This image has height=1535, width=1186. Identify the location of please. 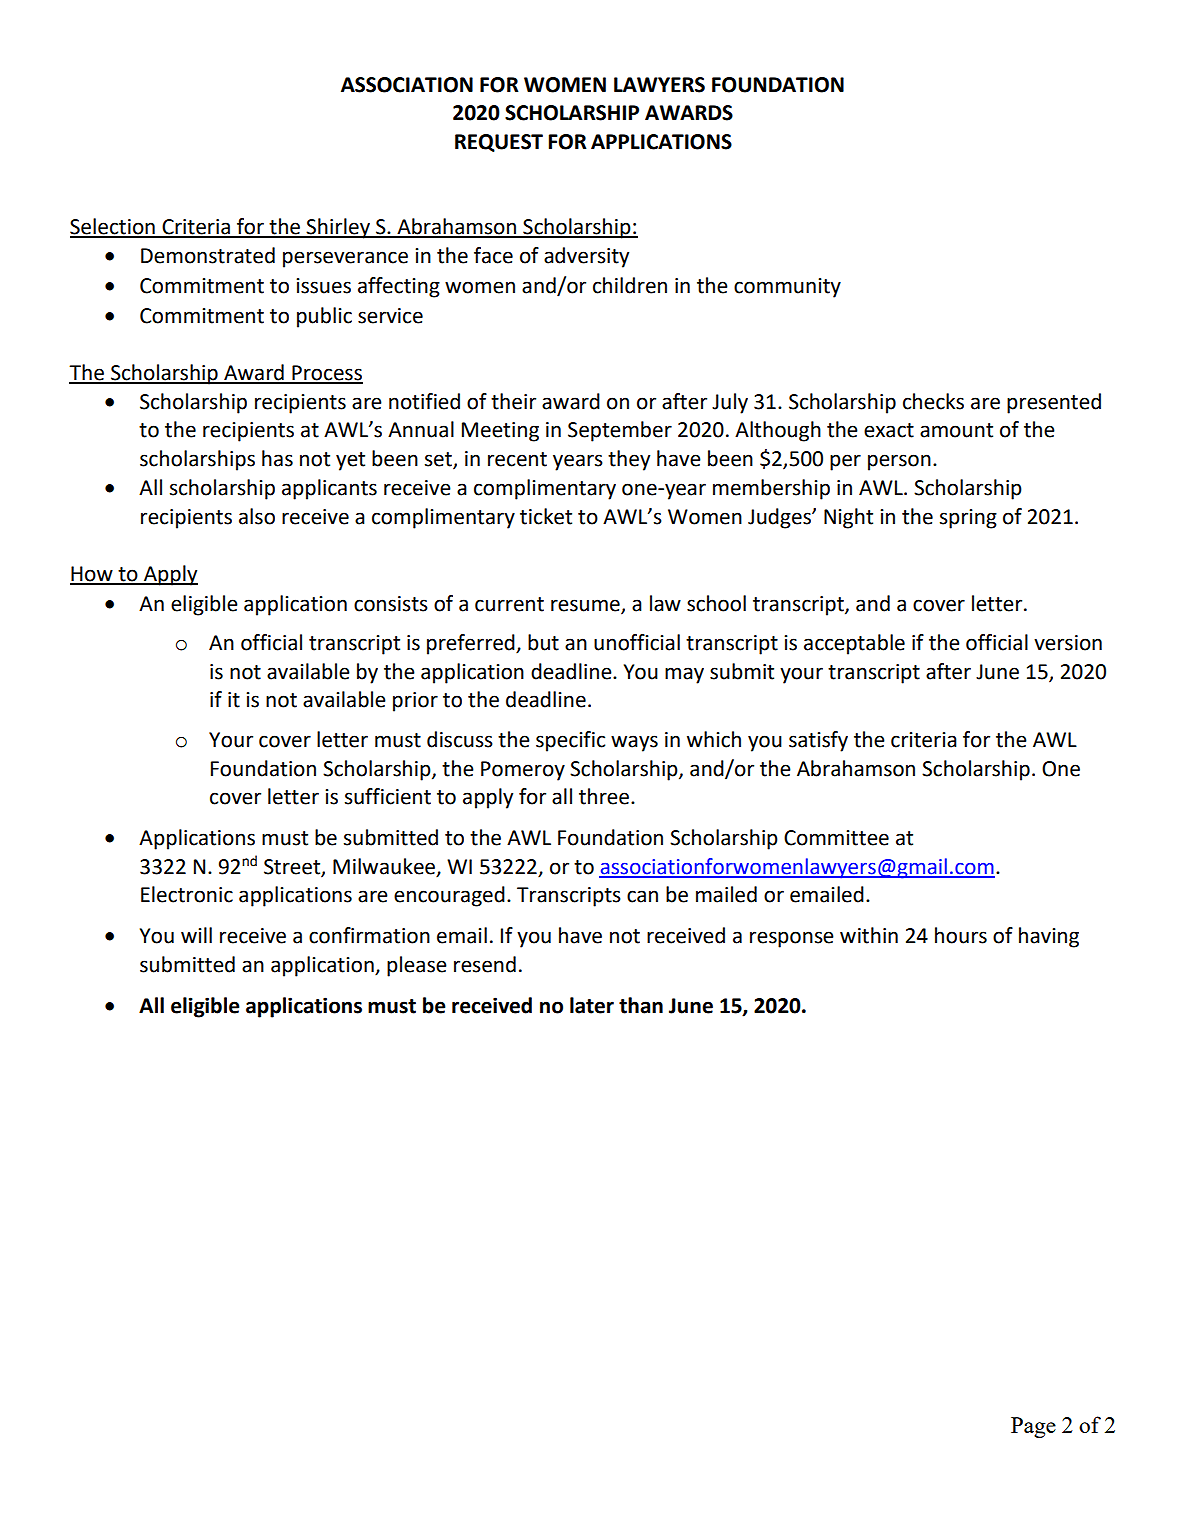
(417, 966).
